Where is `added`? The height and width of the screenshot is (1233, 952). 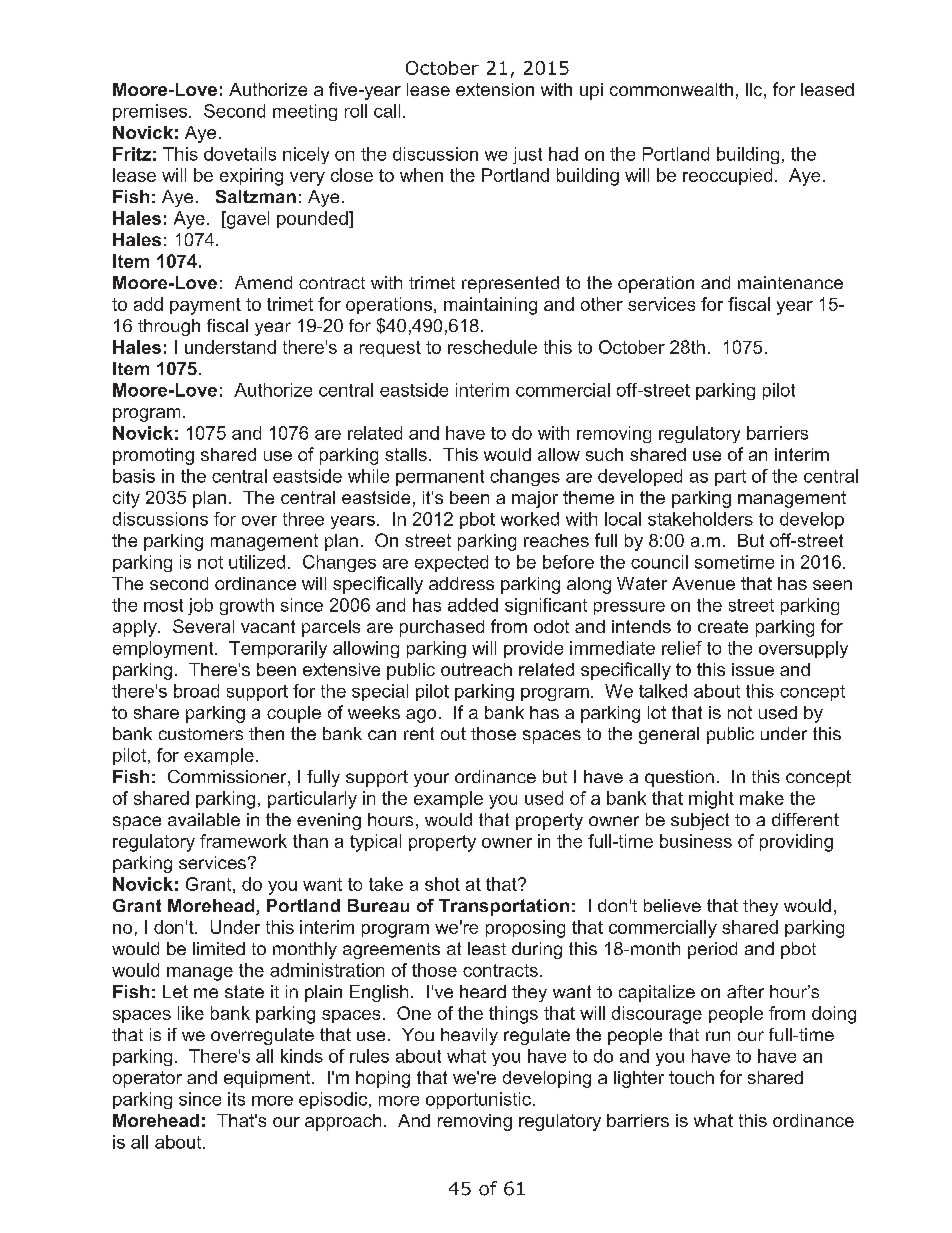 added is located at coordinates (473, 605).
